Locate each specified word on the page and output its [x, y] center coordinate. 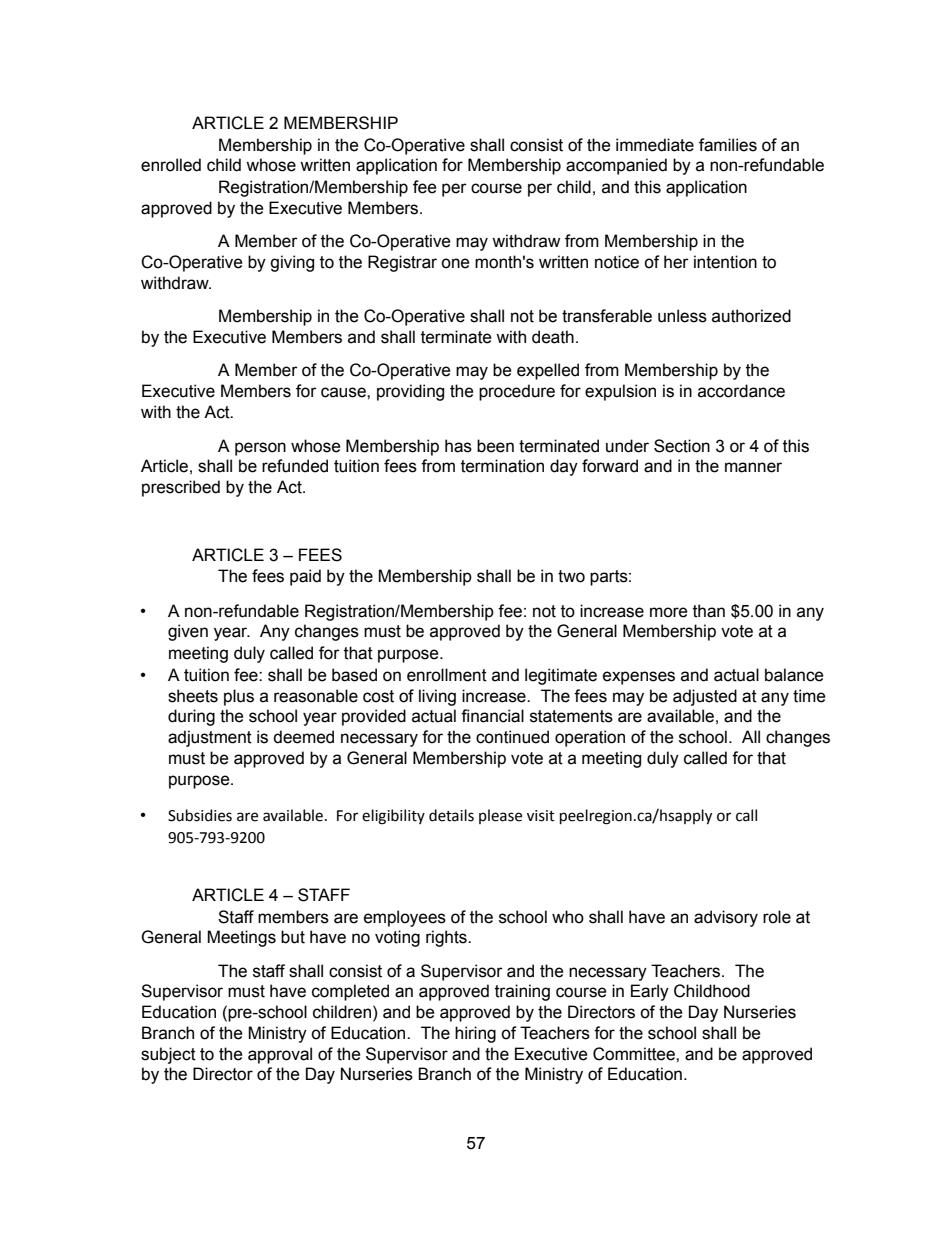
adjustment [210, 738]
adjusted [705, 697]
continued [512, 737]
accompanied [616, 166]
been [495, 446]
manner [753, 467]
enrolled [171, 165]
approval [280, 1055]
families [728, 145]
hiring [475, 1034]
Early [650, 992]
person [260, 449]
